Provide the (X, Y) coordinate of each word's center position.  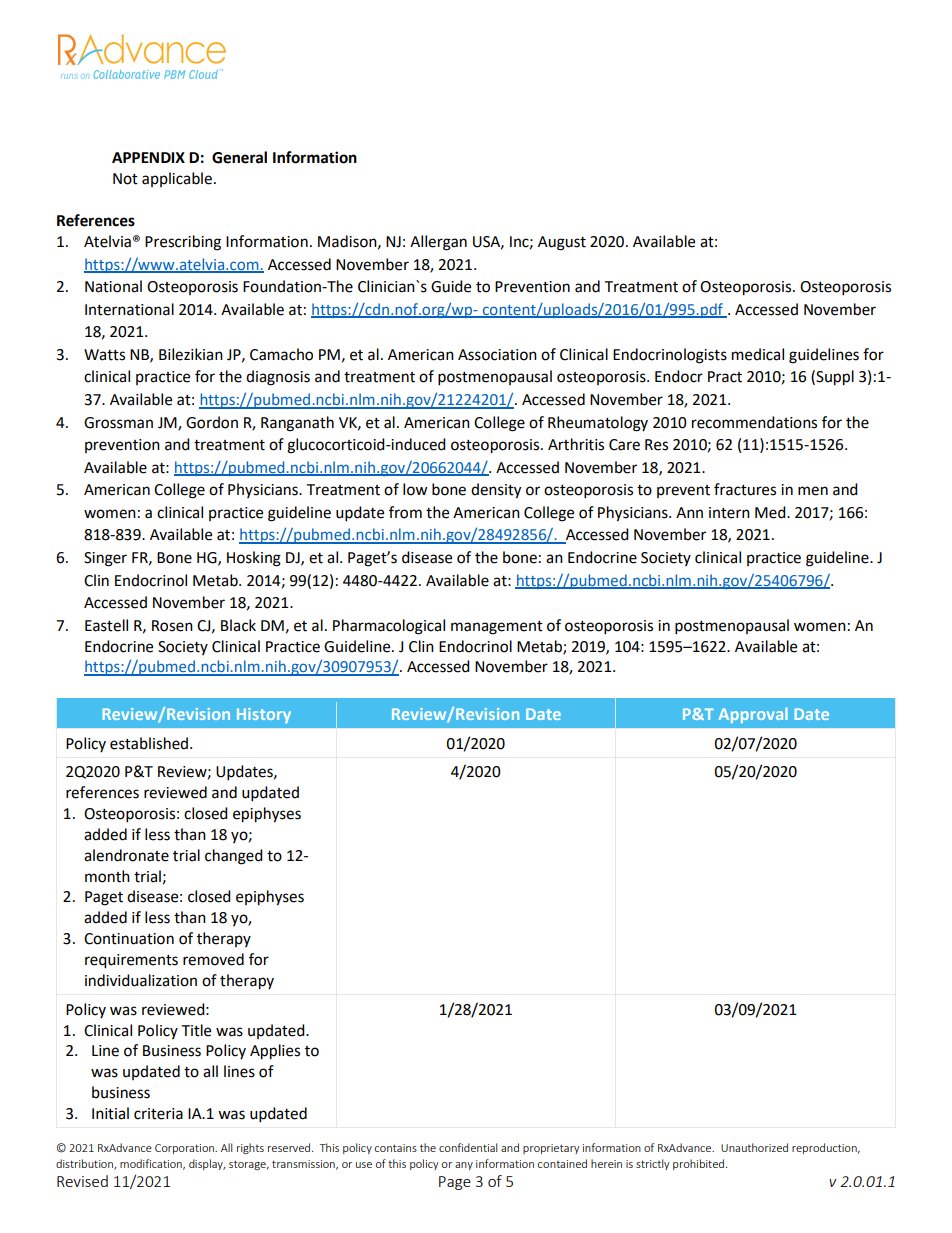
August (562, 243)
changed (234, 857)
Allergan (438, 243)
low (415, 489)
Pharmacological (389, 627)
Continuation (129, 939)
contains (396, 1148)
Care (624, 445)
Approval (753, 715)
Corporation (185, 1149)
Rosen (172, 626)
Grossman (118, 423)
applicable (177, 179)
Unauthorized (754, 1147)
